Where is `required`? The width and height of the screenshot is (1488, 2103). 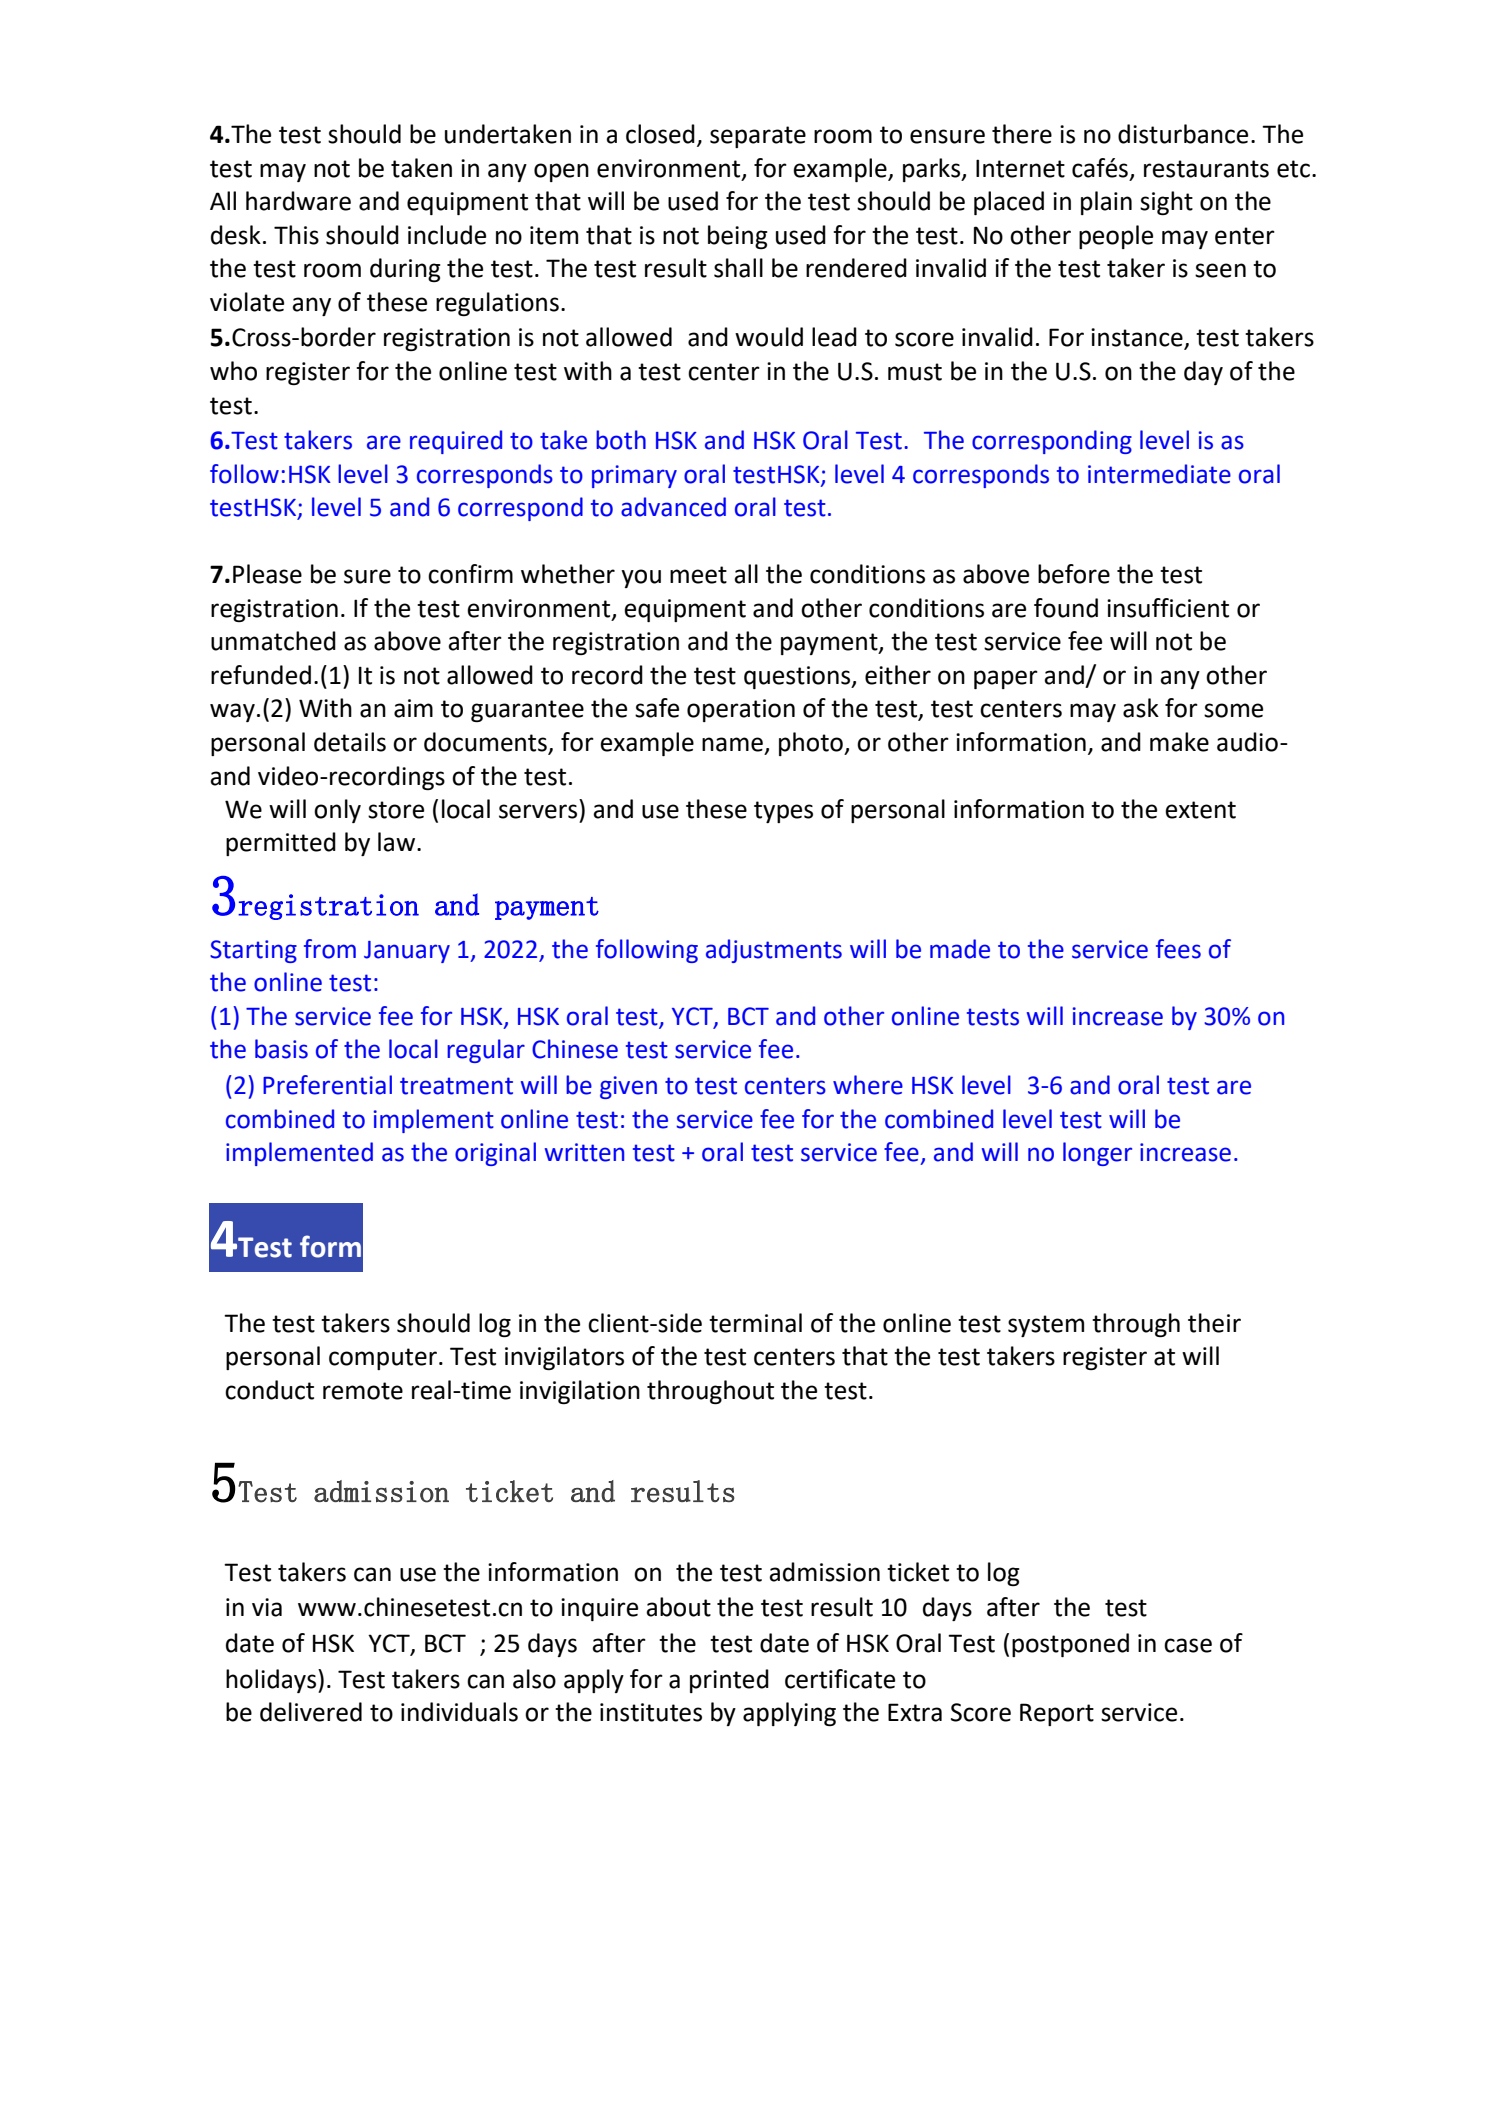 required is located at coordinates (456, 442).
